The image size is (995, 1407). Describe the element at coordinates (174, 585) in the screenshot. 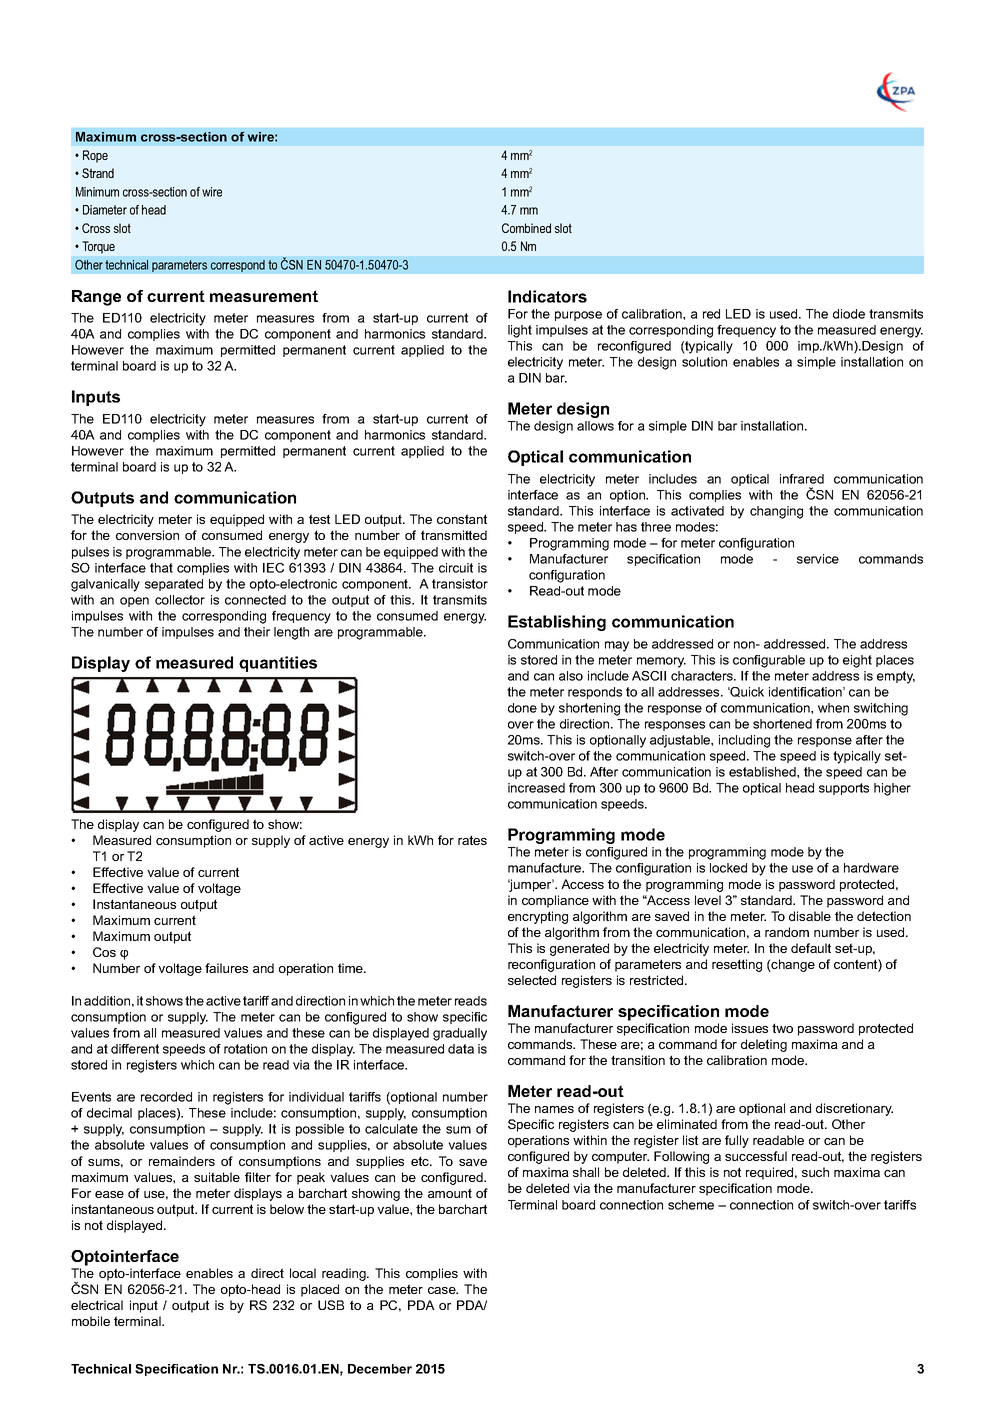

I see `separated` at that location.
